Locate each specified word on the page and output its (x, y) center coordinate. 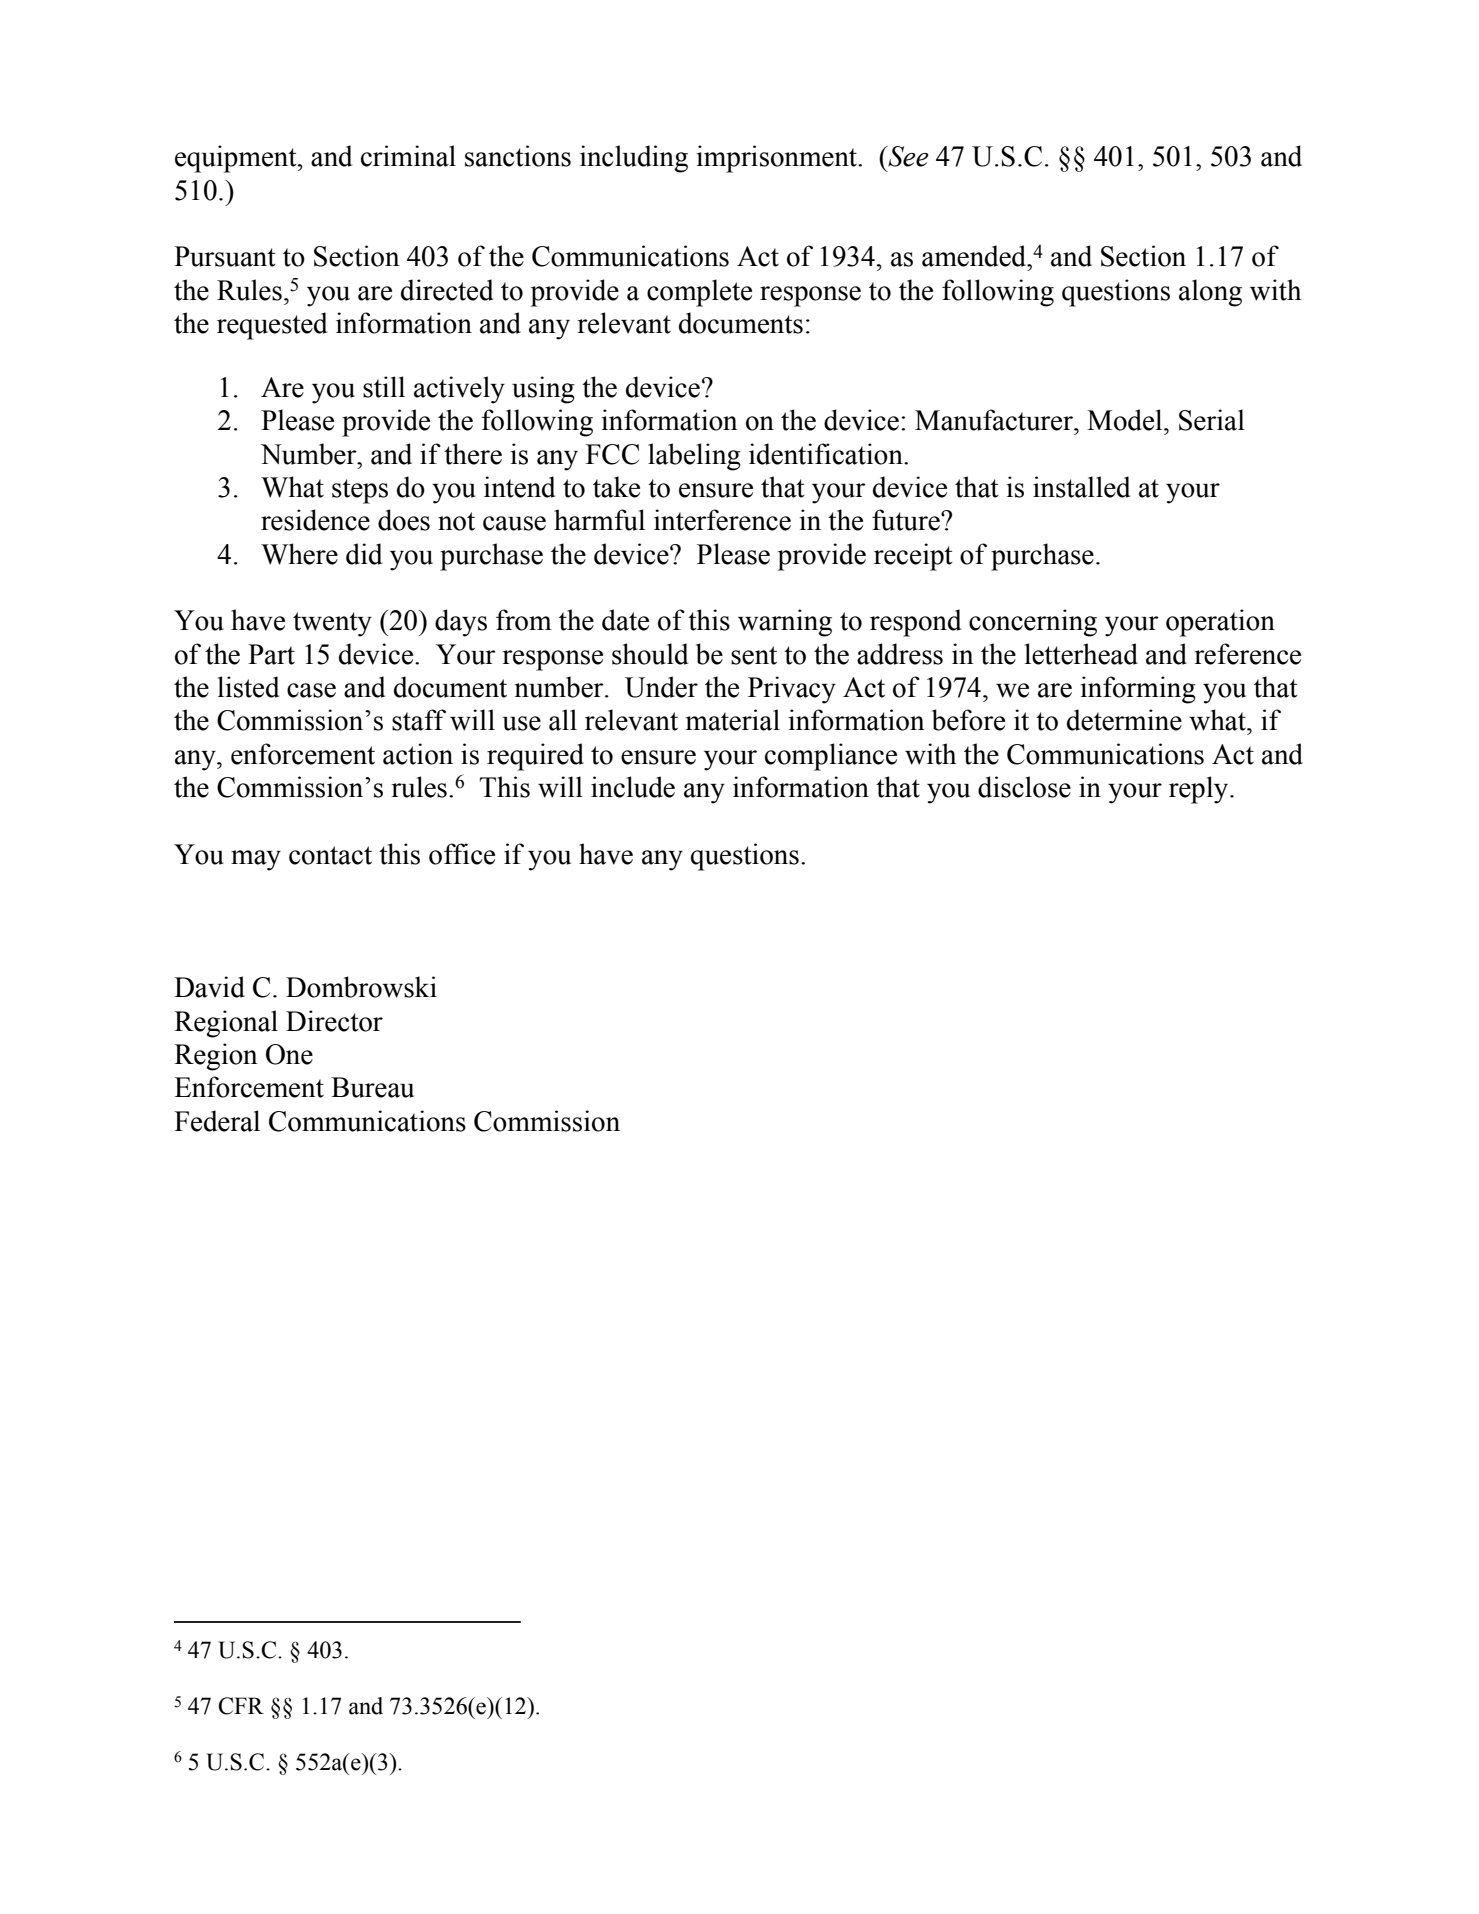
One (289, 1054)
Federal (217, 1121)
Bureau (372, 1087)
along (1210, 293)
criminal (408, 156)
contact (330, 855)
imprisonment (778, 159)
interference (722, 520)
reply (1200, 790)
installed (1081, 487)
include (633, 787)
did (364, 554)
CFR (241, 1706)
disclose (1024, 787)
